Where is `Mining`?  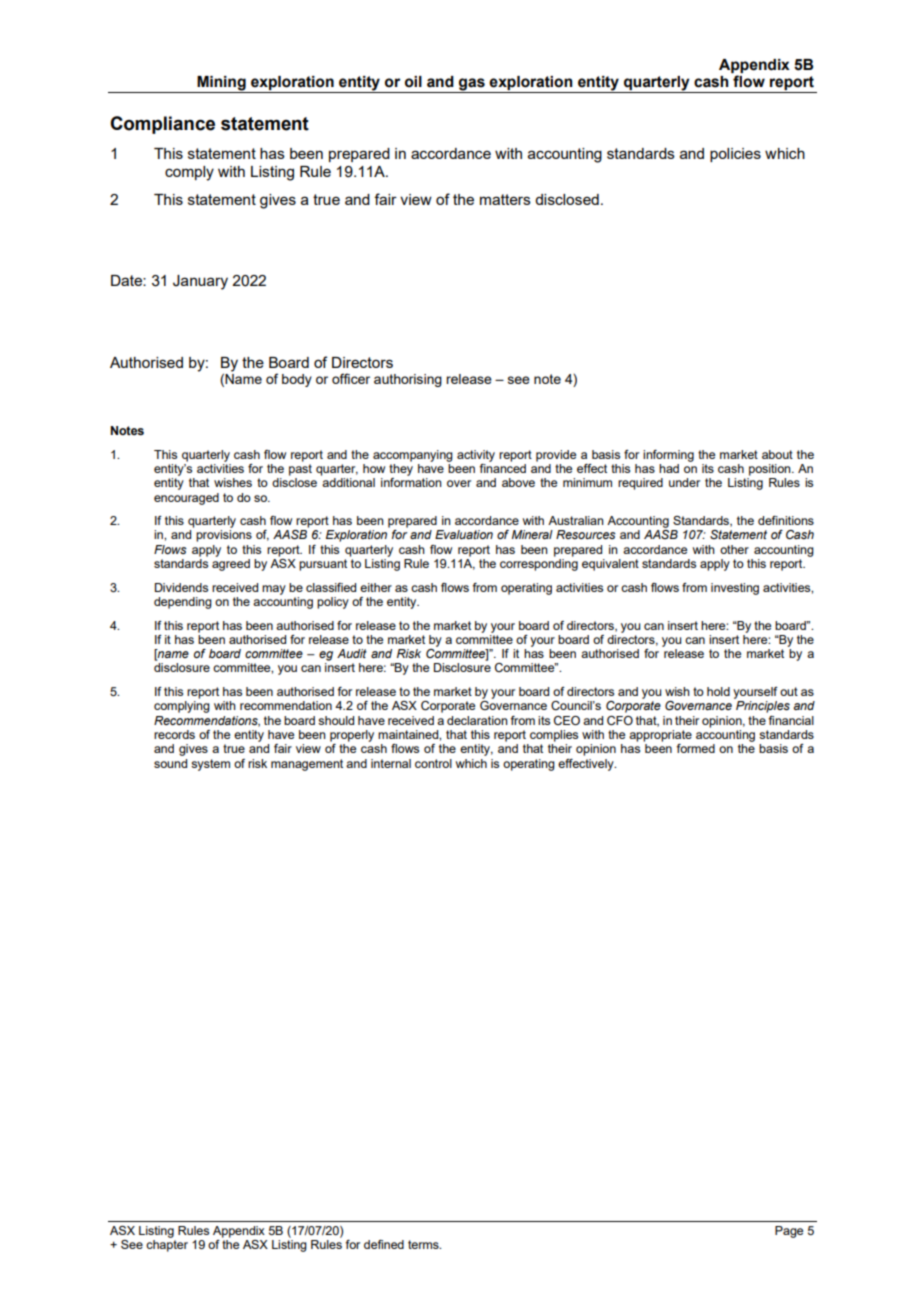 Mining is located at coordinates (221, 84).
